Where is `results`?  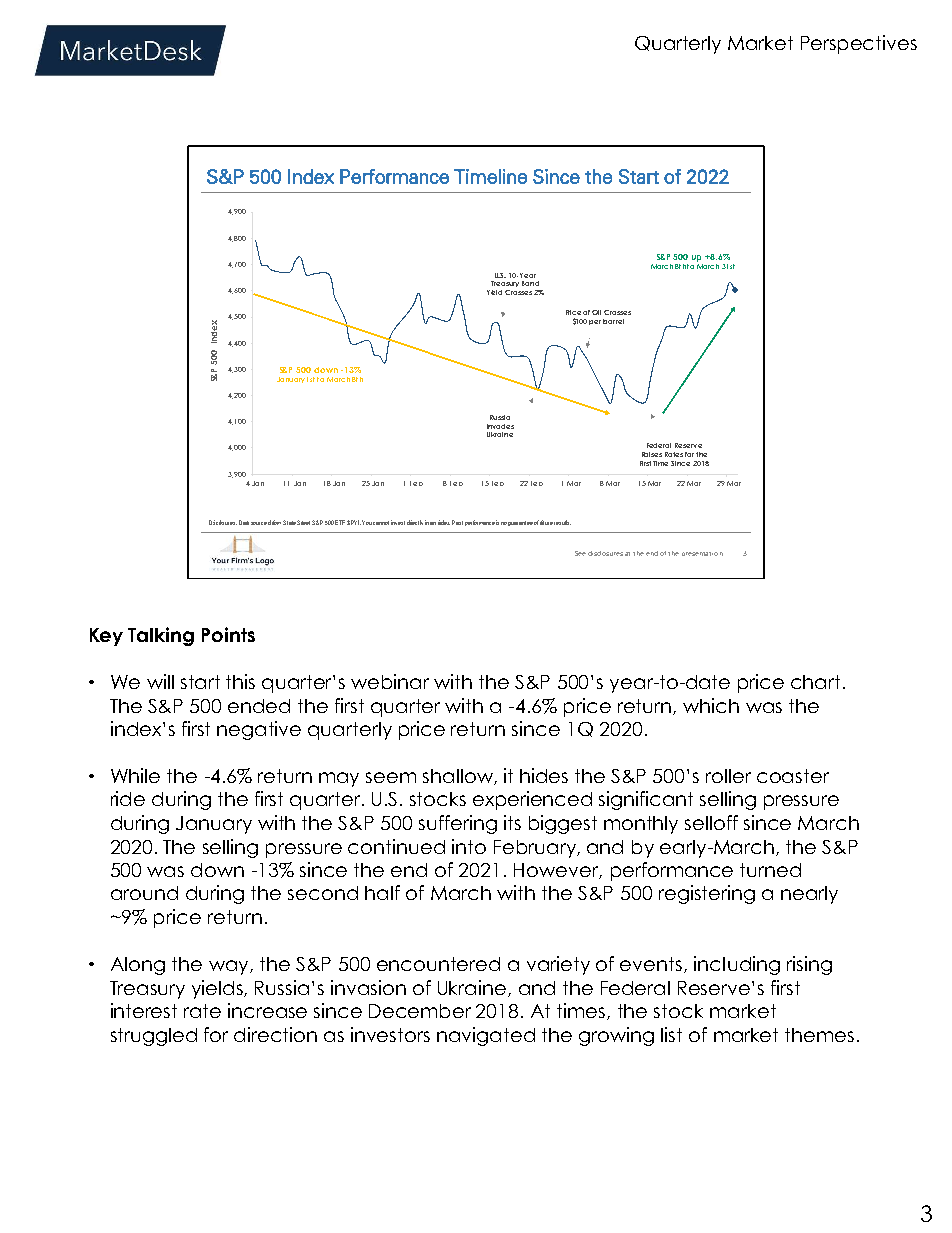
results is located at coordinates (562, 522).
